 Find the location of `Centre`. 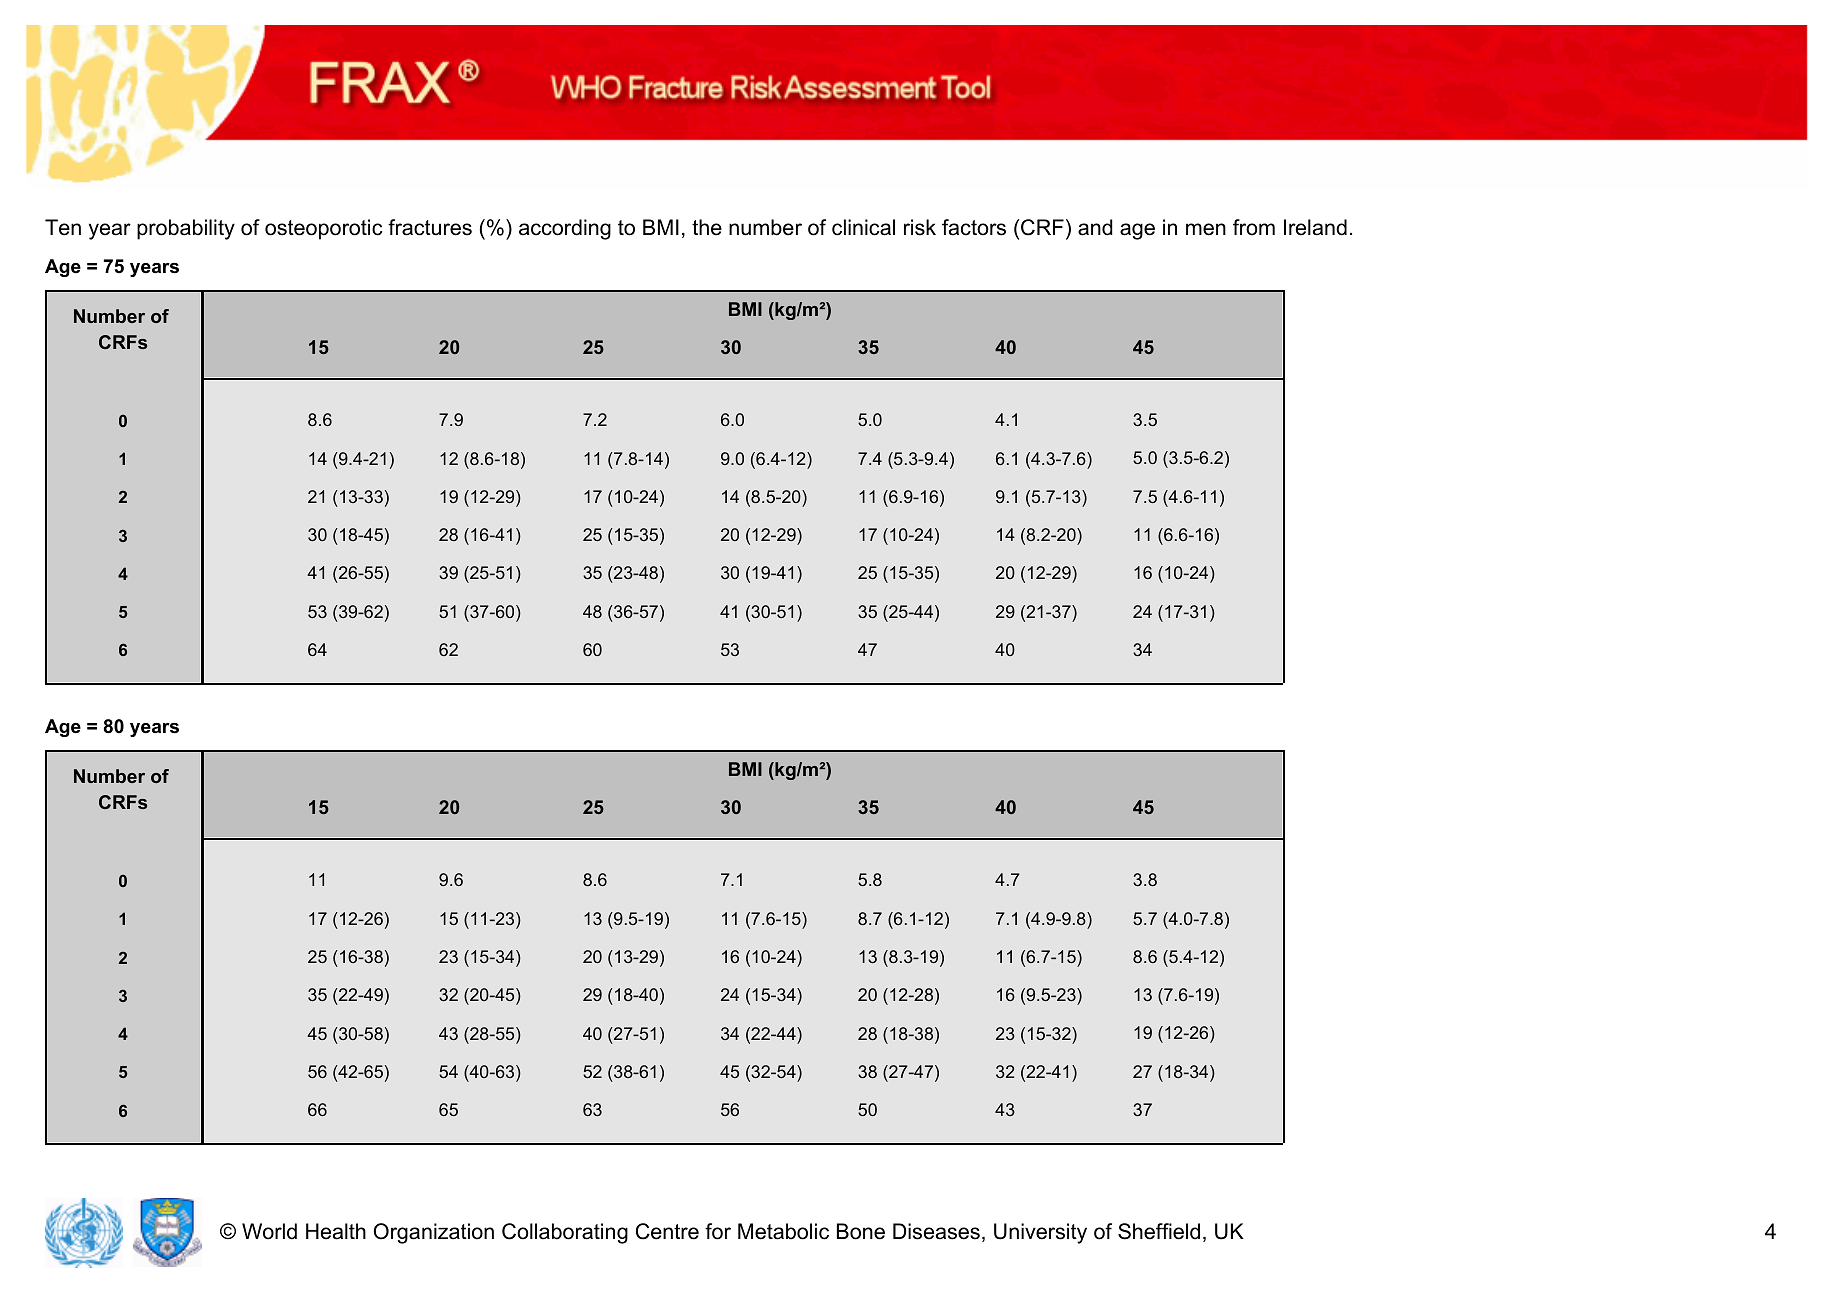

Centre is located at coordinates (667, 1231).
